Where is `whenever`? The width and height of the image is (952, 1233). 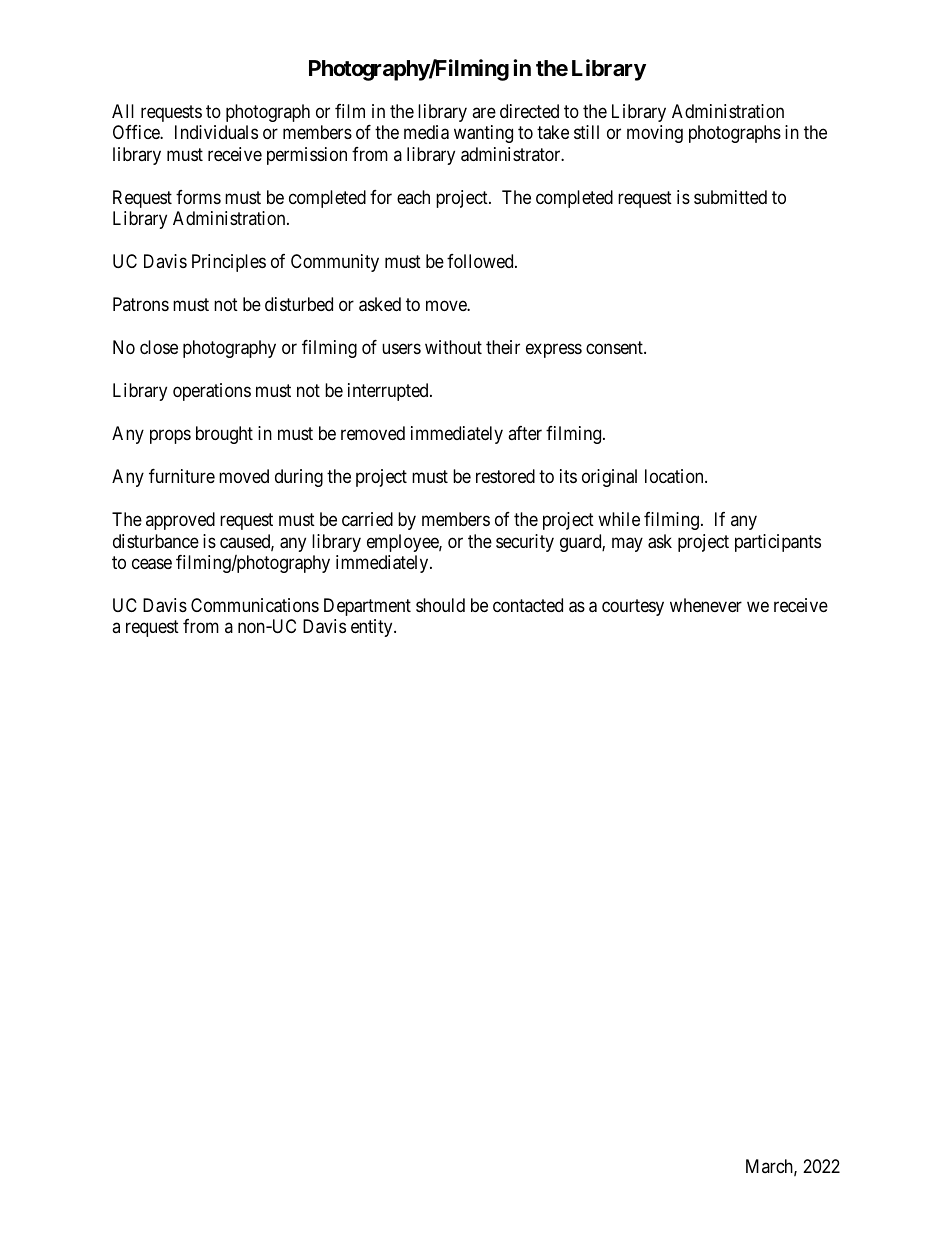 whenever is located at coordinates (706, 605).
